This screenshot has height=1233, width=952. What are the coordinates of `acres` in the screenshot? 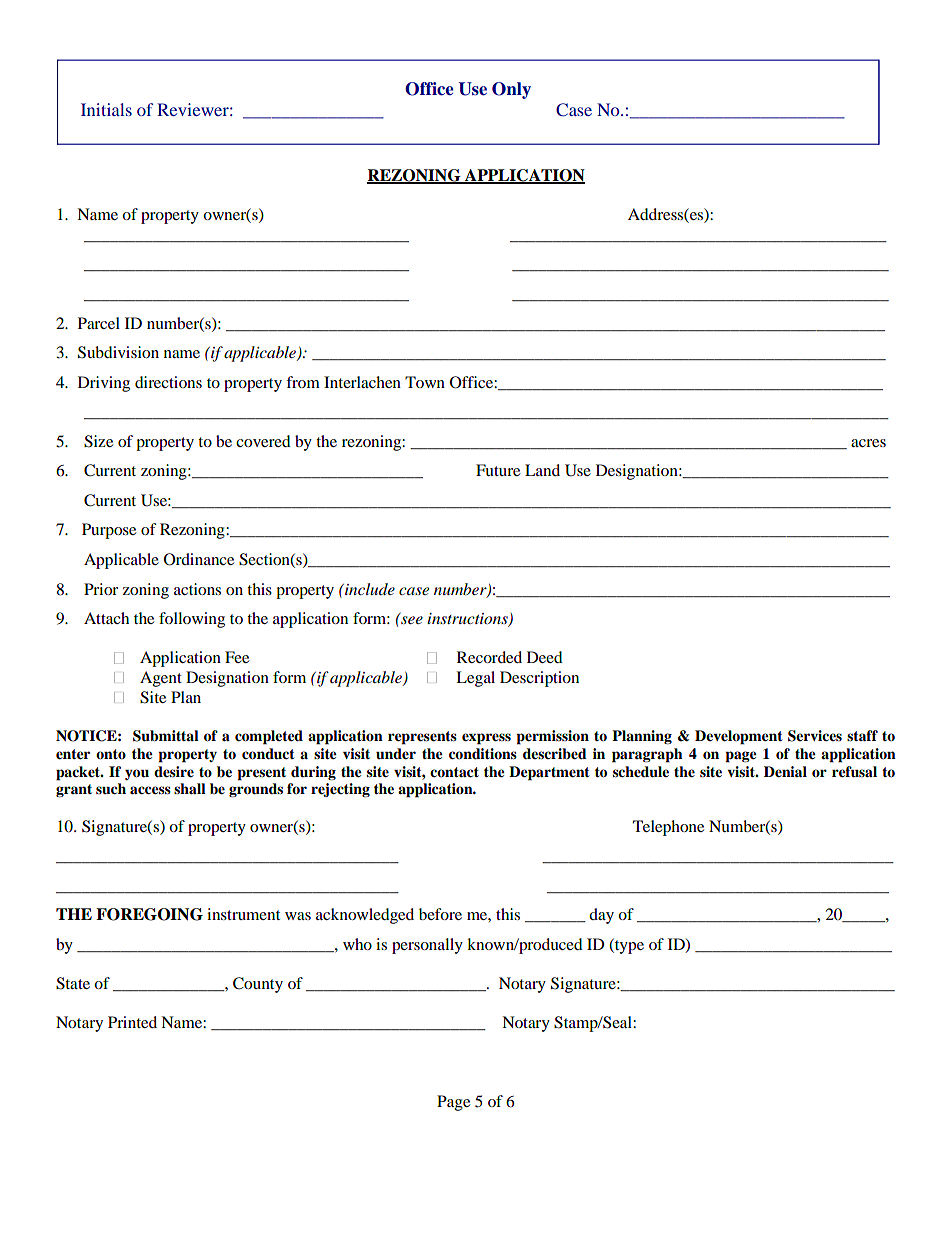 It's located at (868, 443).
